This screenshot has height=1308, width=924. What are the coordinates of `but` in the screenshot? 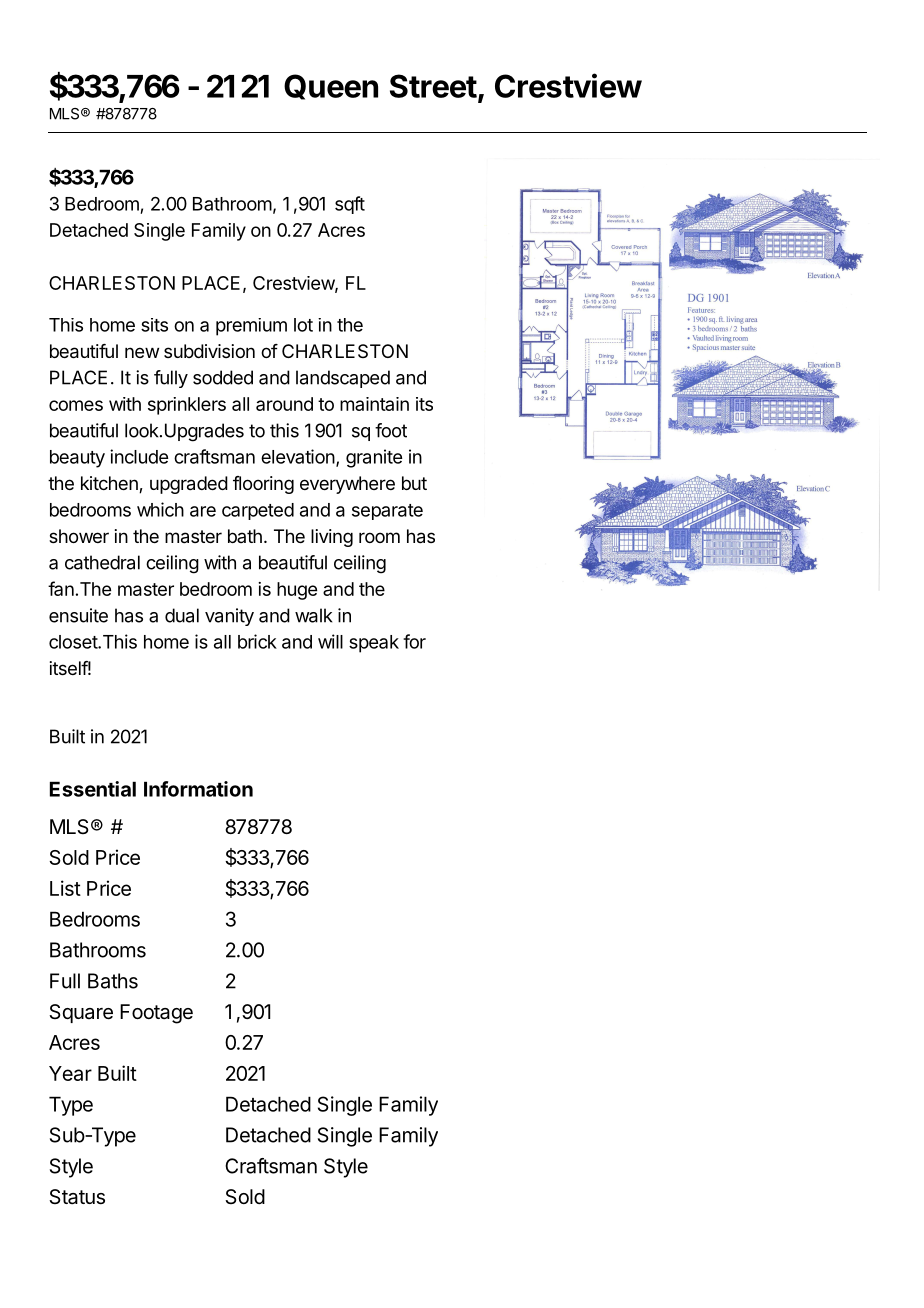 It's located at (414, 483).
